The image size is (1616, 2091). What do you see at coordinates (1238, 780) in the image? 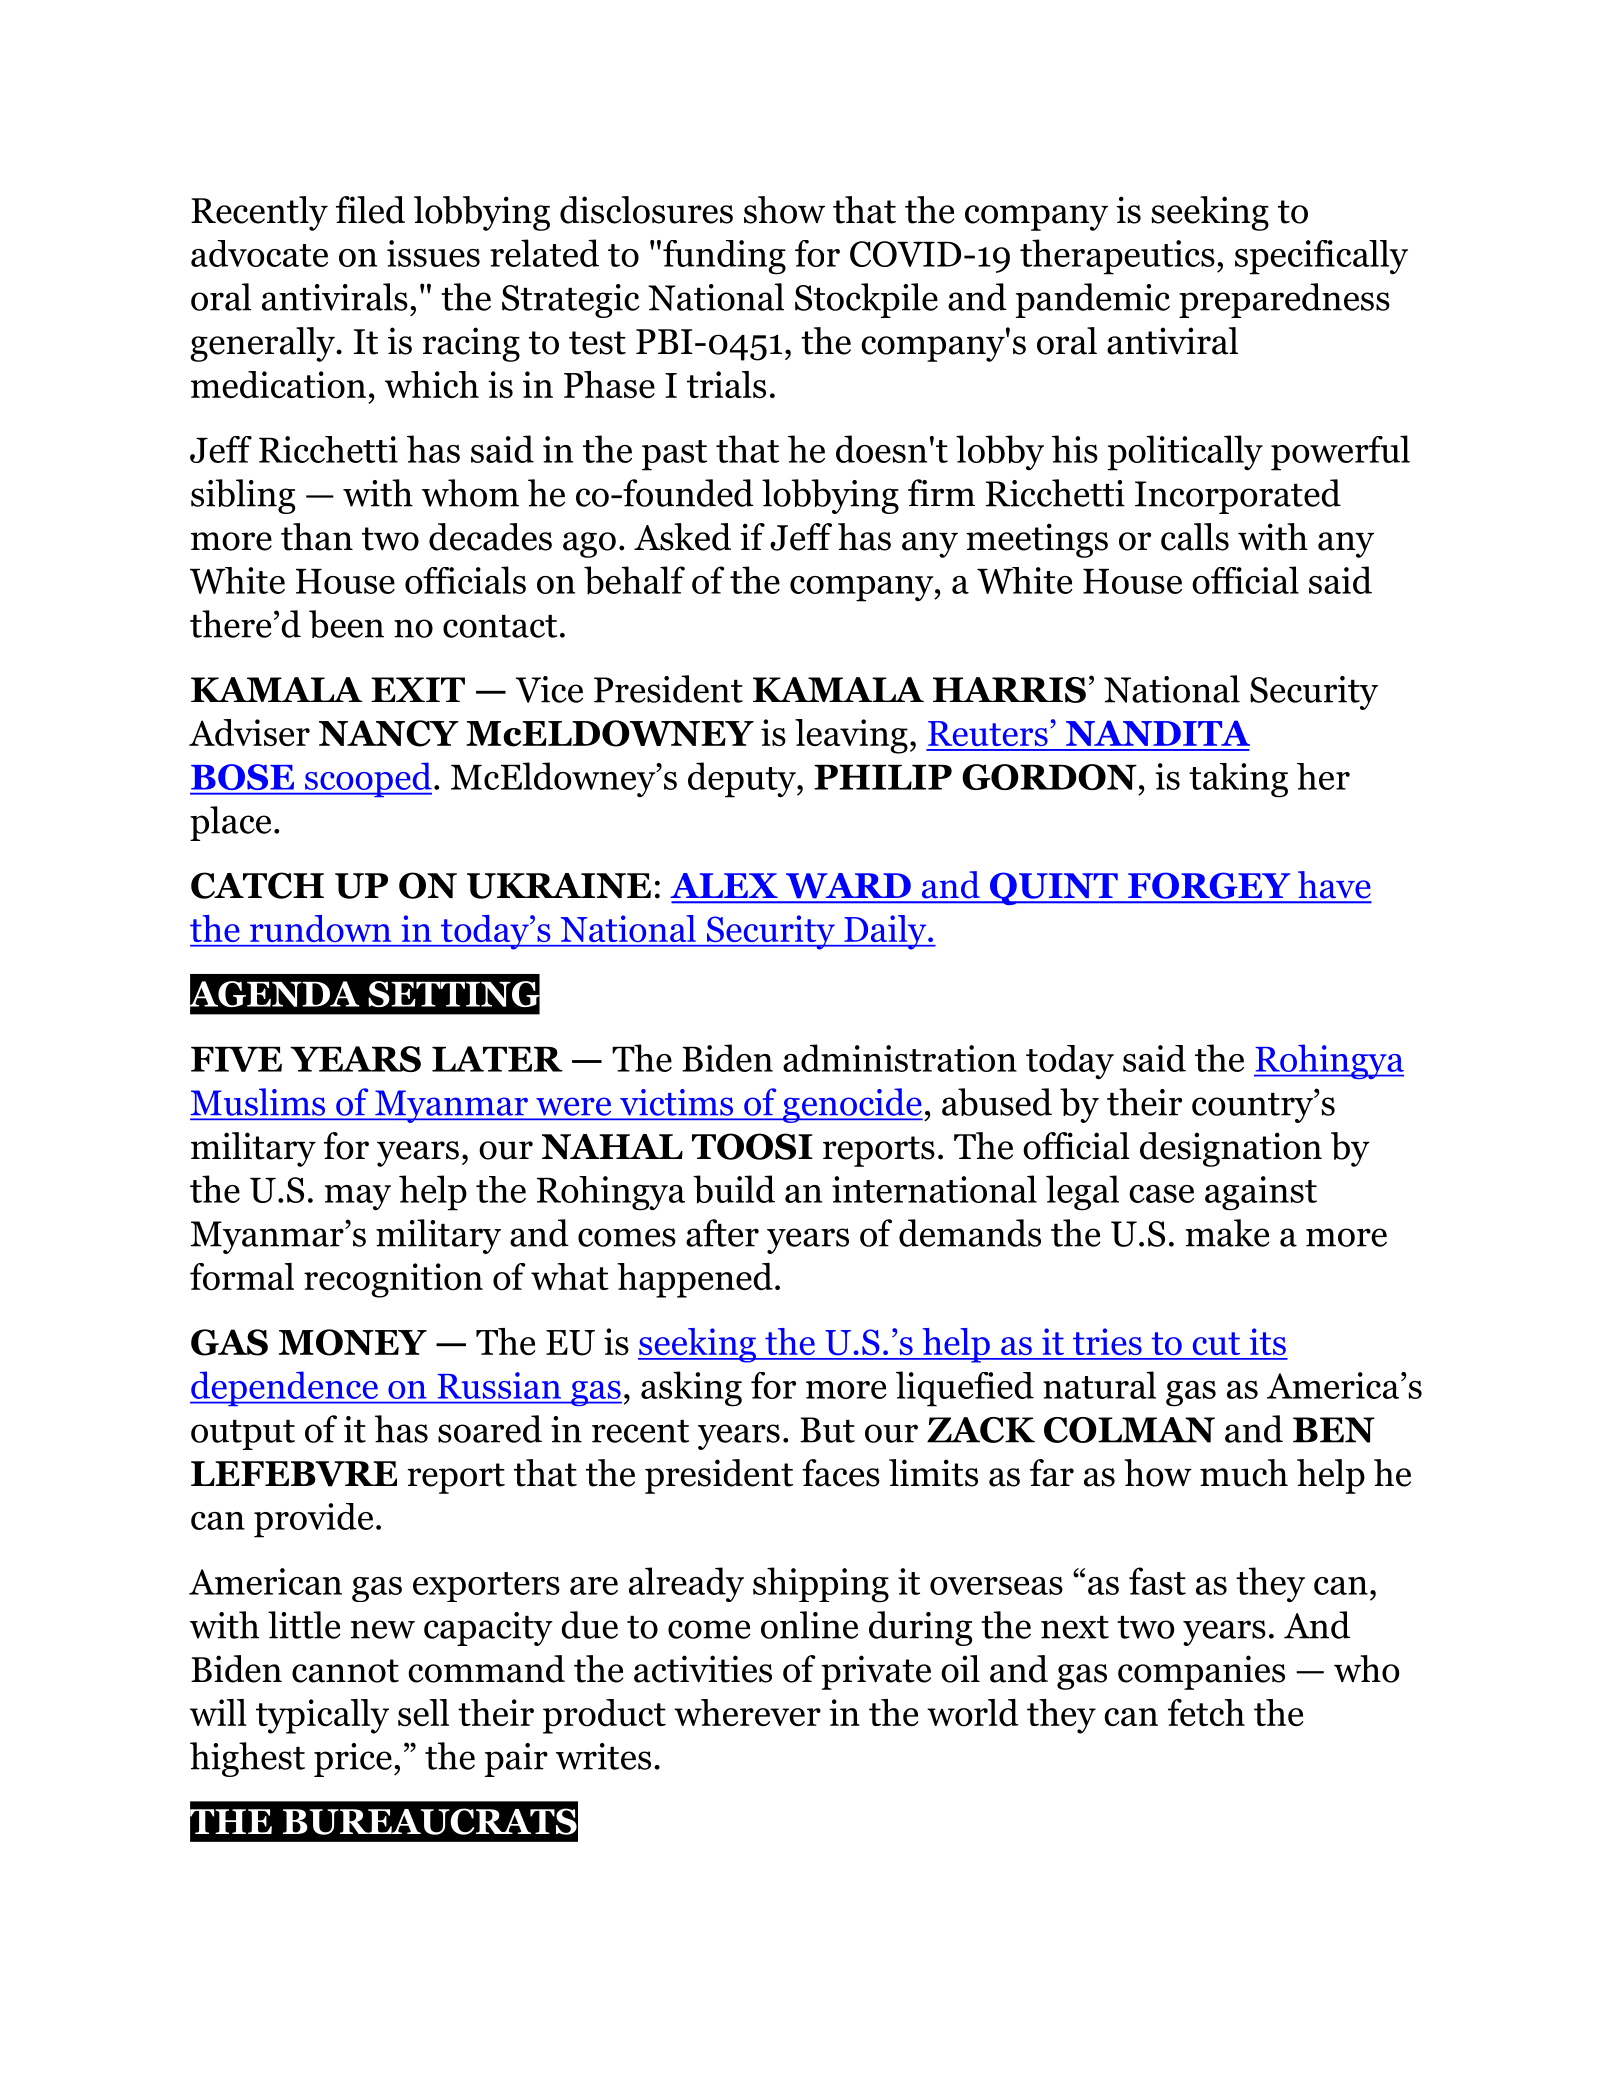
I see `taking` at bounding box center [1238, 780].
